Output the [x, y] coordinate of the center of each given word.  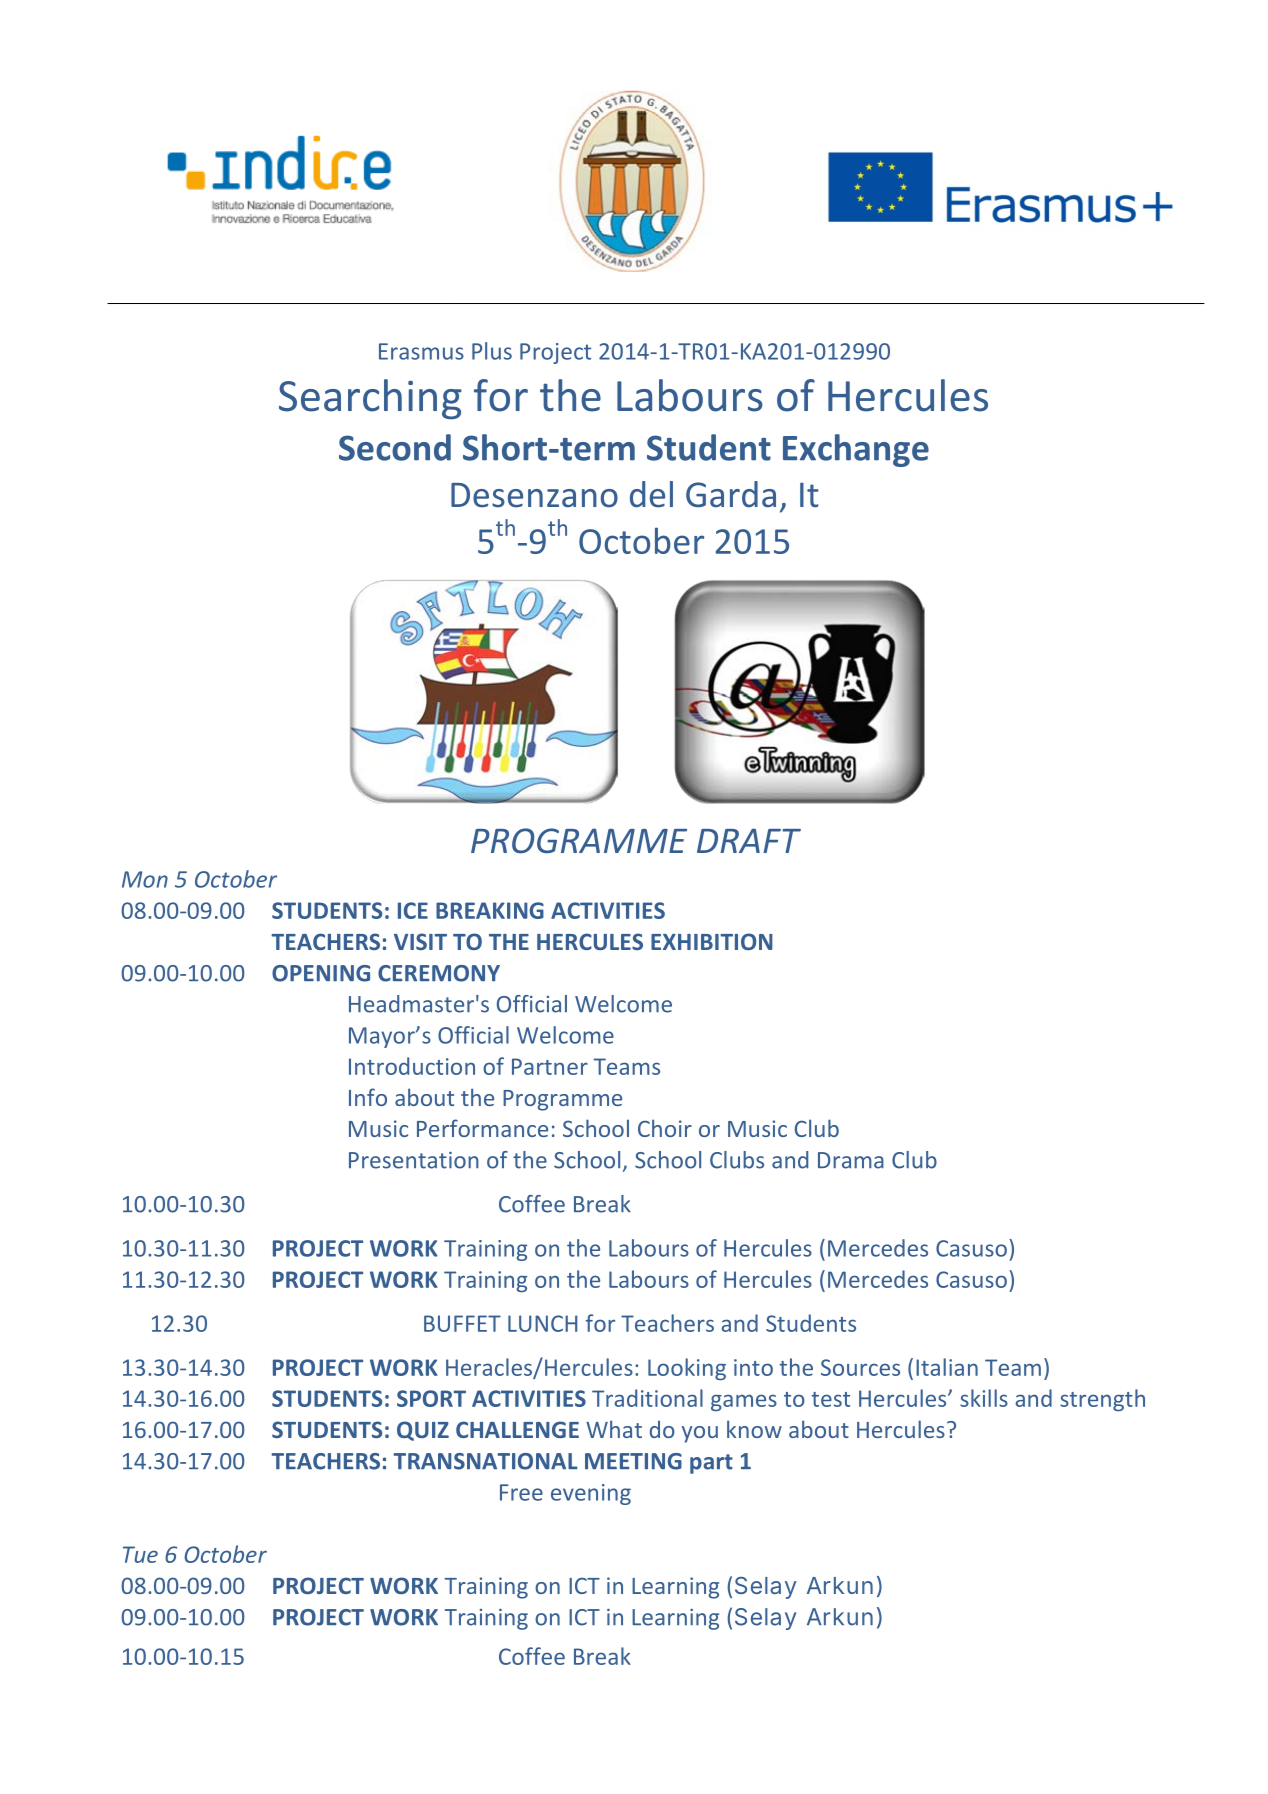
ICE [413, 910]
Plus [492, 351]
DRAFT [749, 840]
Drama [851, 1160]
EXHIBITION [712, 941]
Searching [370, 399]
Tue [140, 1554]
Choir [665, 1128]
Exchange [856, 450]
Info [368, 1097]
